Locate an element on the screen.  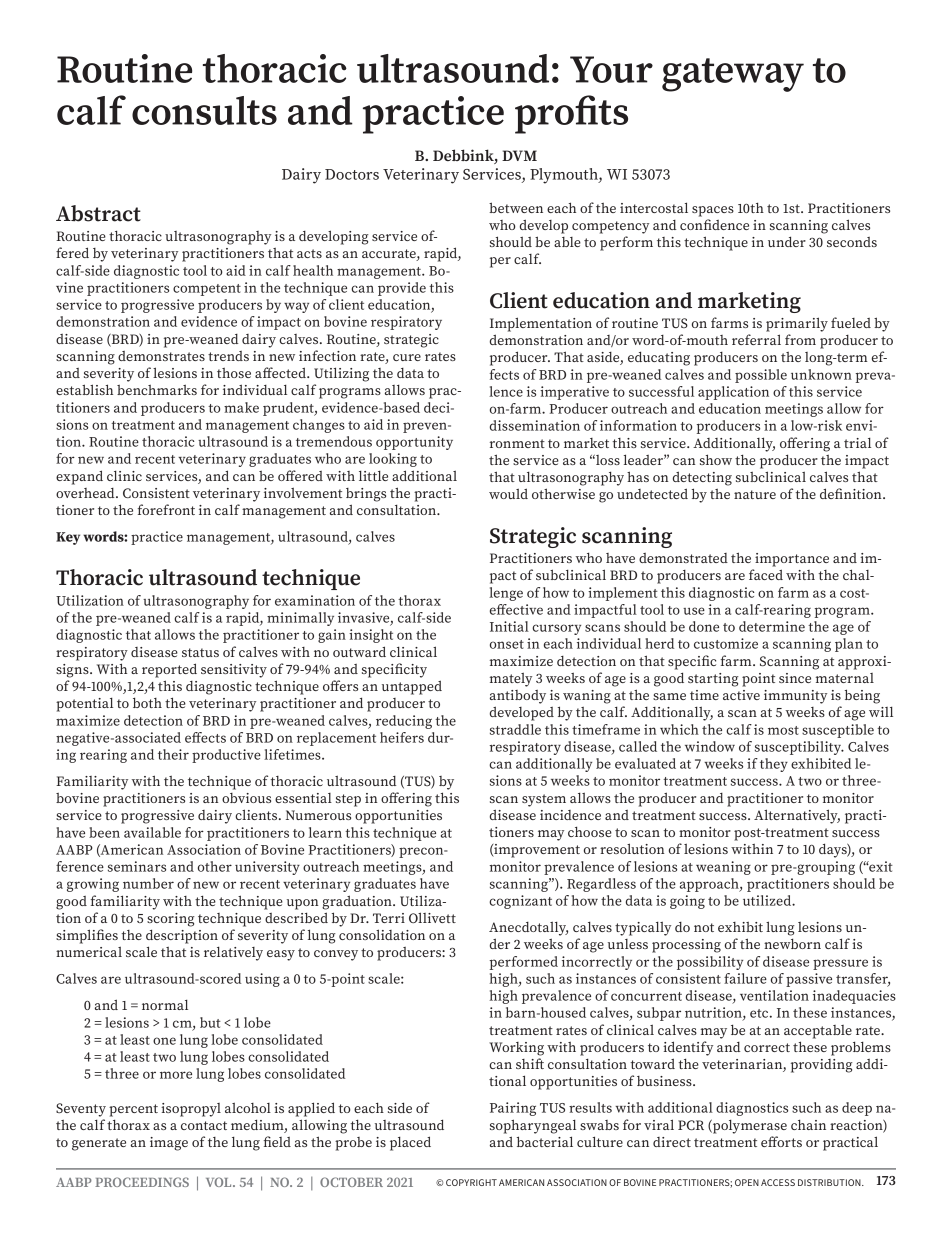
image is located at coordinates (169, 1144).
